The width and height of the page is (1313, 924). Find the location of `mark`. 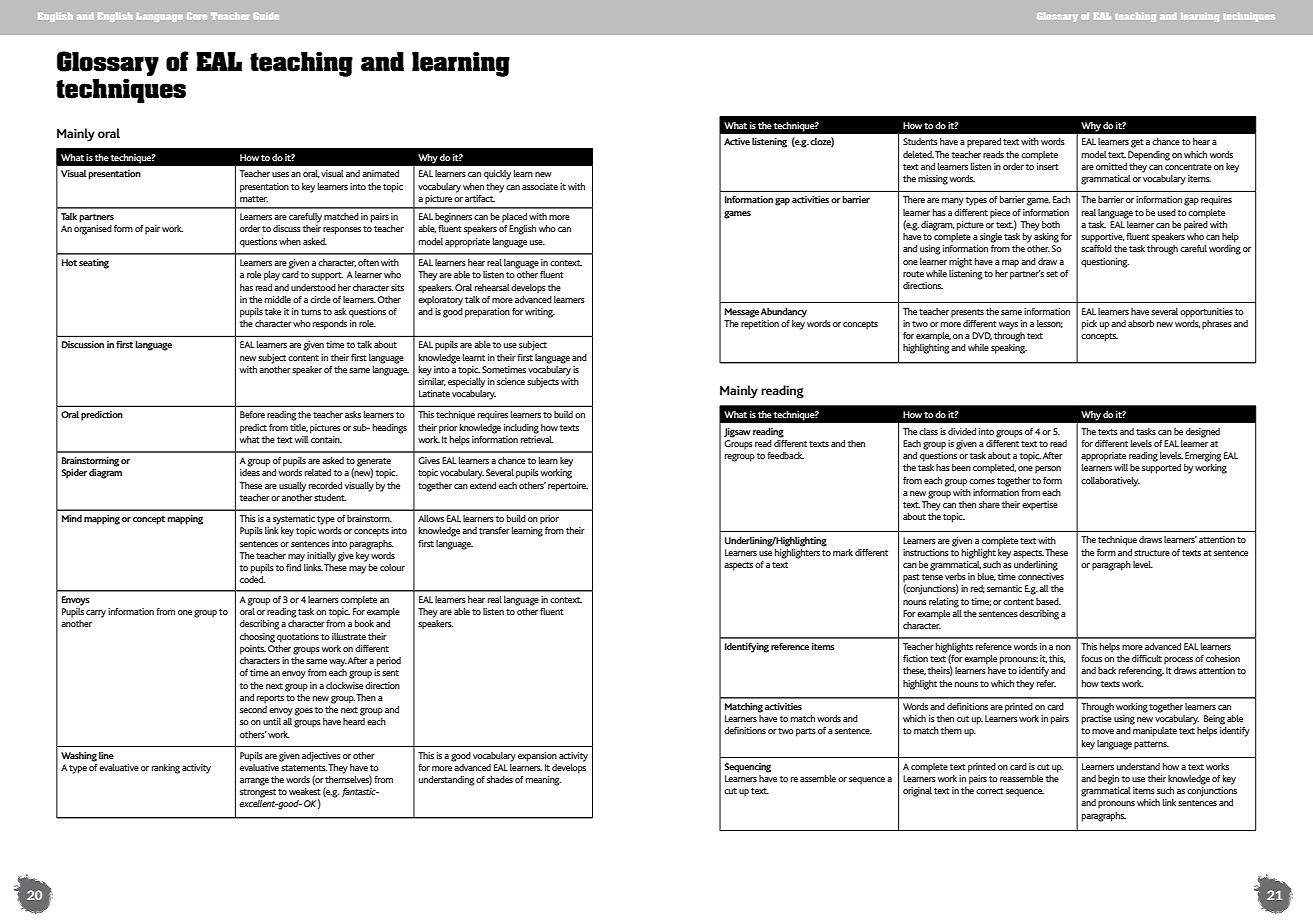

mark is located at coordinates (843, 552).
